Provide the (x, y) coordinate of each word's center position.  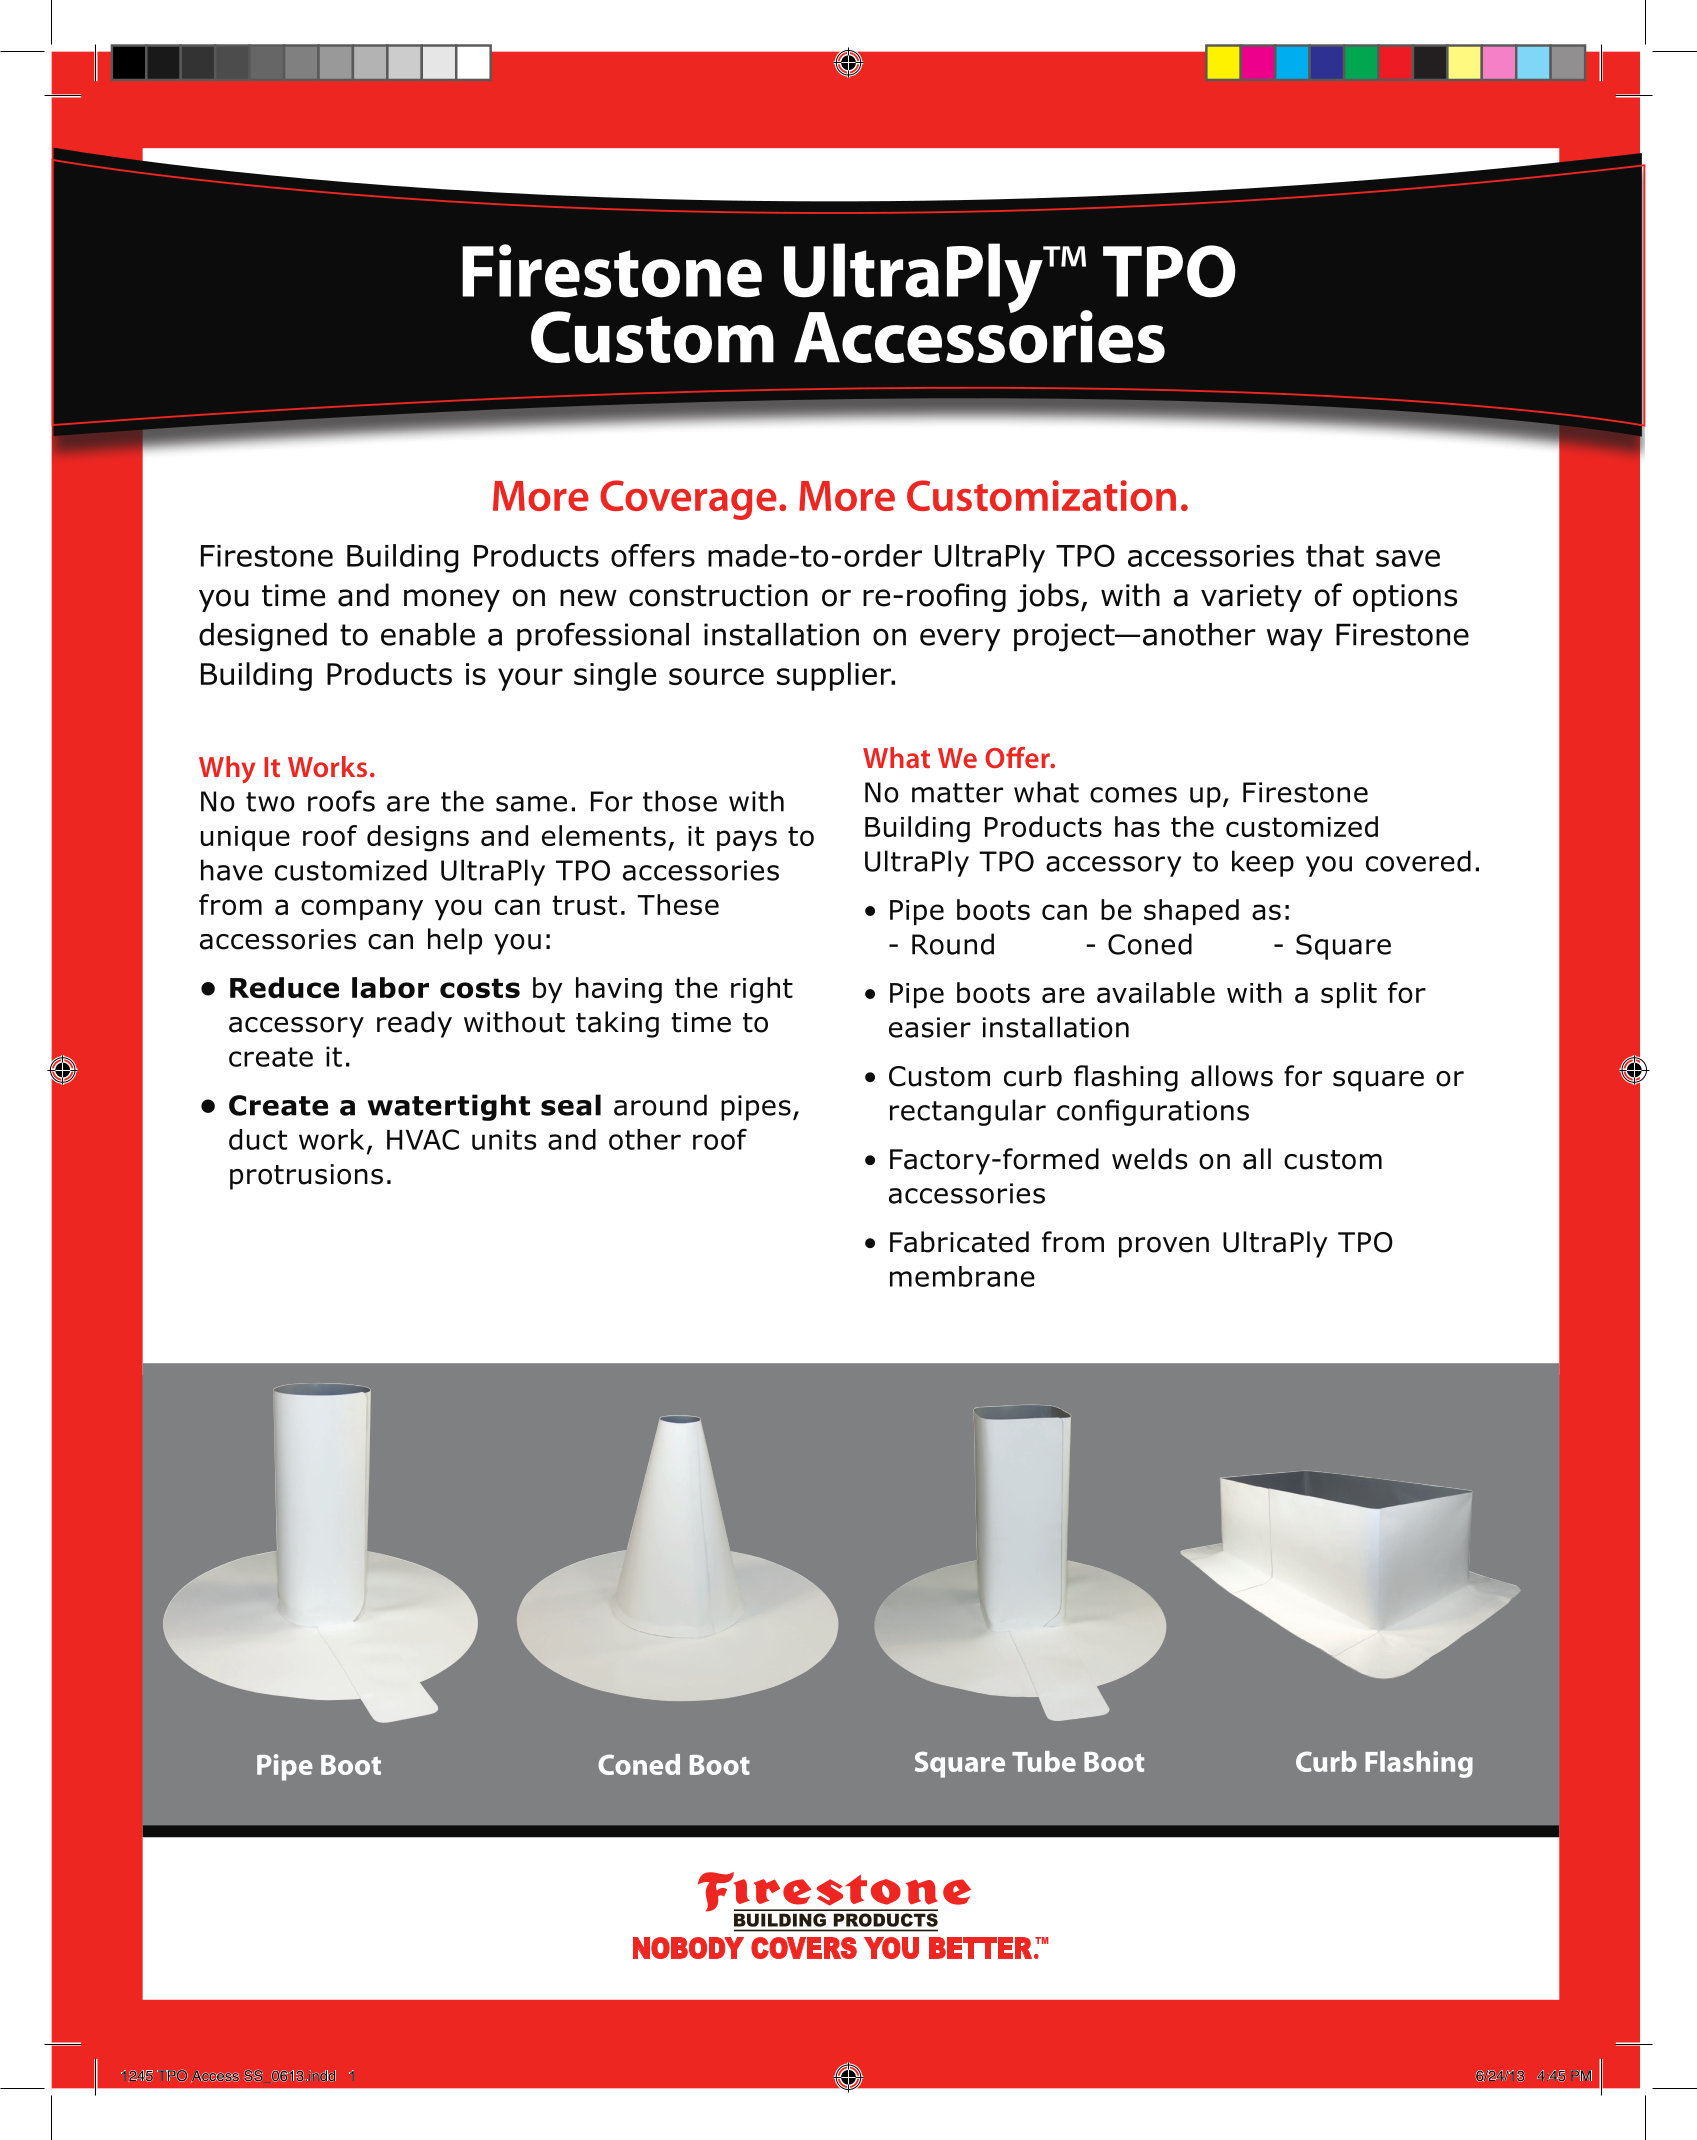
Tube (1044, 1761)
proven (1164, 1247)
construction (718, 595)
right (762, 990)
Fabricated (959, 1242)
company (362, 909)
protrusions (306, 1177)
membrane (962, 1276)
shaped (1191, 912)
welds (1149, 1159)
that (1335, 555)
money (452, 600)
